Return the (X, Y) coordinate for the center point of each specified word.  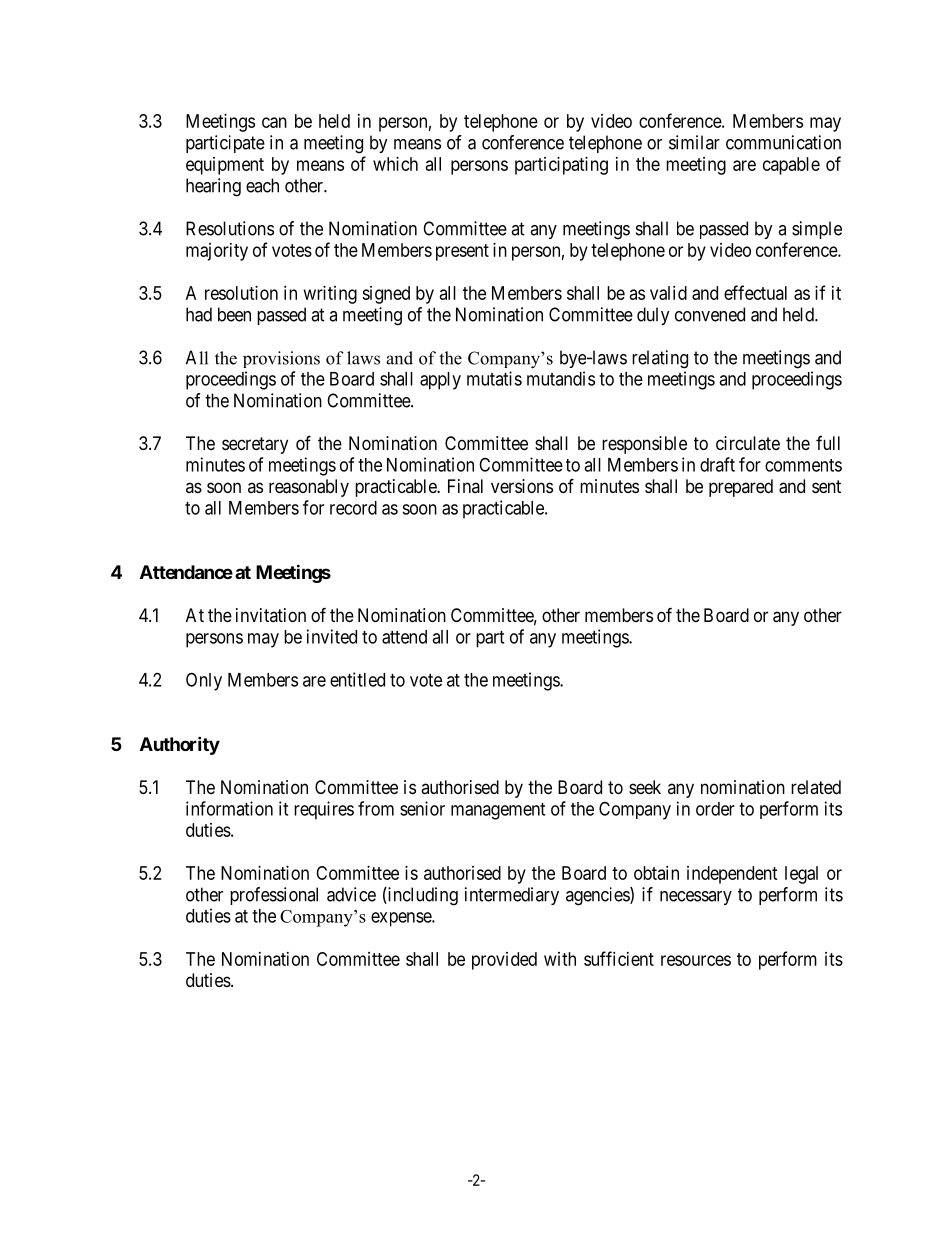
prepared (741, 488)
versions (522, 486)
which (395, 164)
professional (274, 896)
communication (783, 142)
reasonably (309, 488)
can (274, 122)
